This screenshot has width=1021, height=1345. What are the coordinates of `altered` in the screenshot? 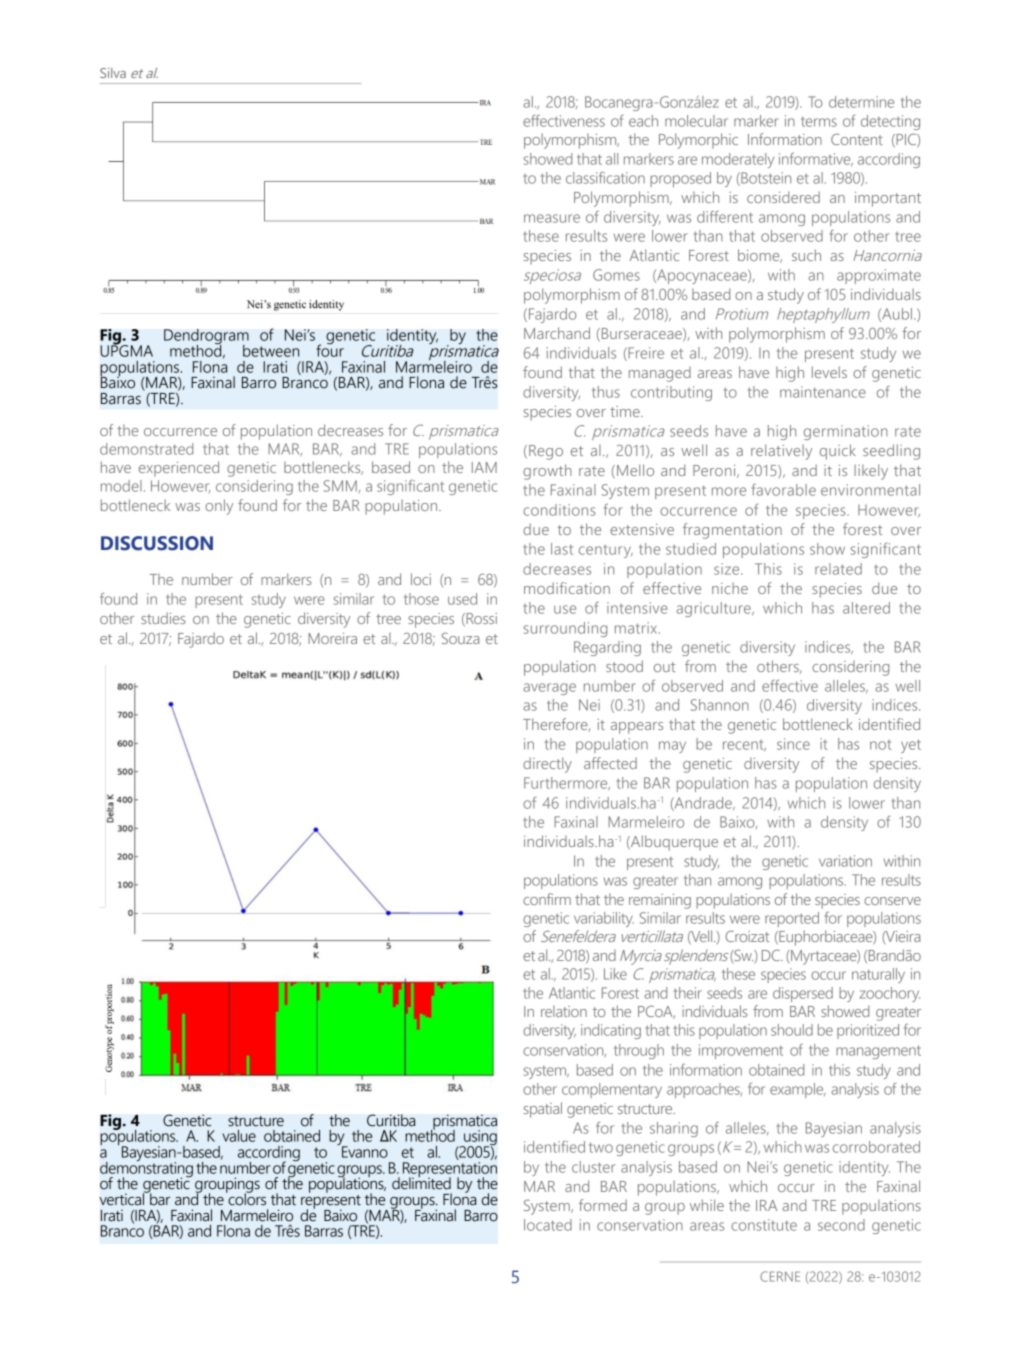 It's located at (866, 608).
